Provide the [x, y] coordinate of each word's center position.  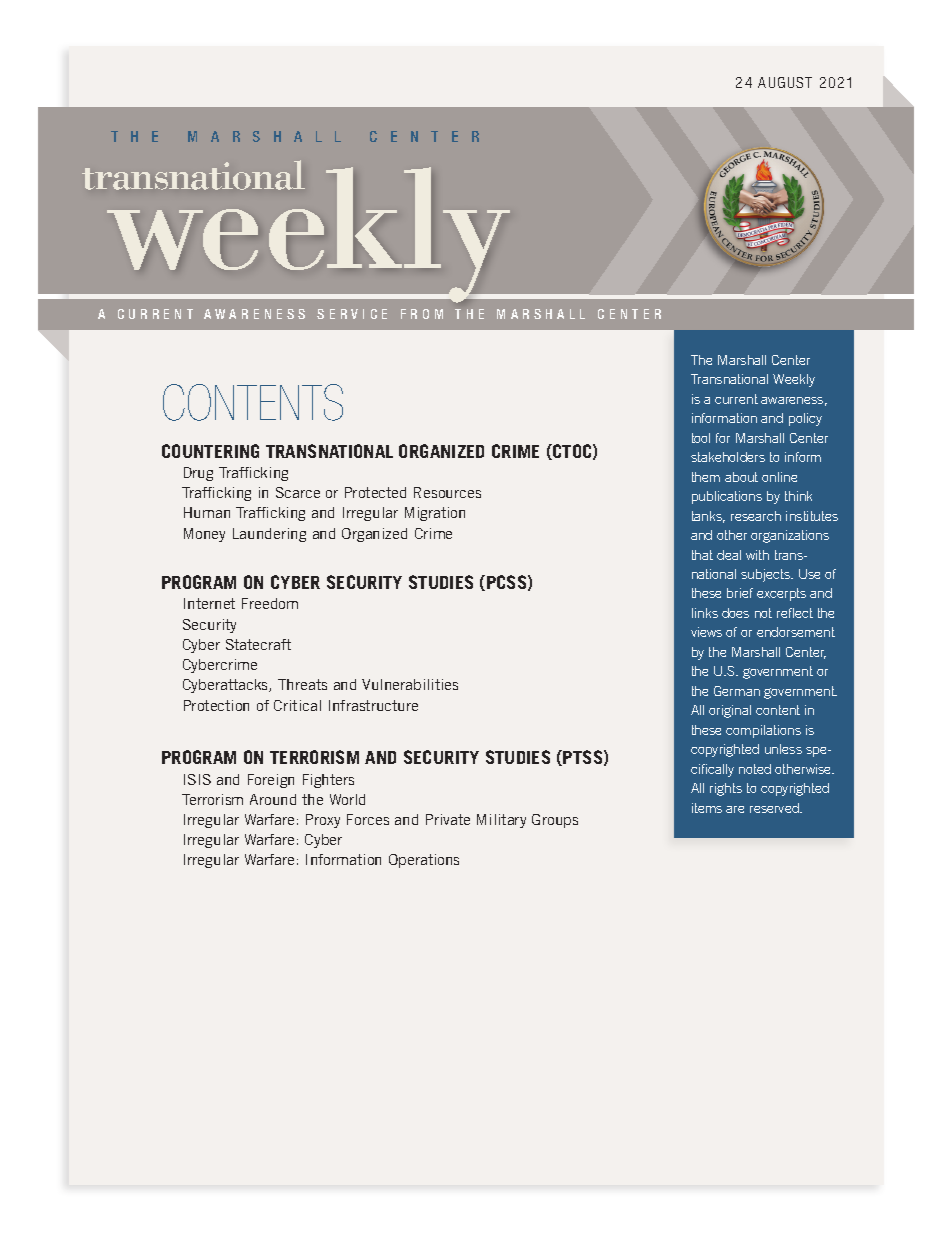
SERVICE [352, 314]
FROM [422, 314]
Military [501, 821]
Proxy [323, 821]
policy [805, 419]
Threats [302, 684]
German [737, 691]
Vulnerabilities [410, 684]
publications [727, 497]
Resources [447, 492]
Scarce [298, 492]
